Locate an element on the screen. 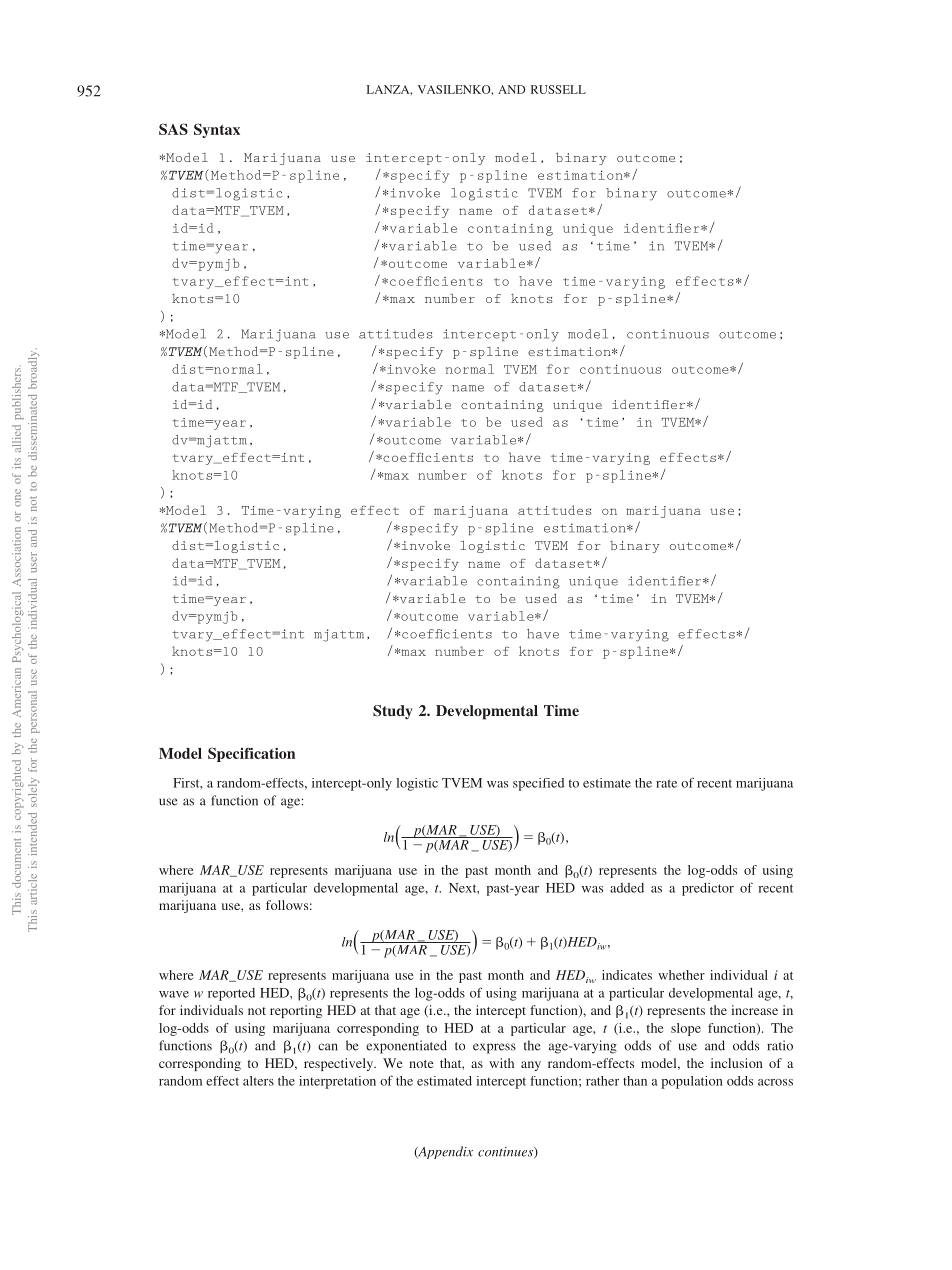 The image size is (952, 1270). rate is located at coordinates (666, 783).
